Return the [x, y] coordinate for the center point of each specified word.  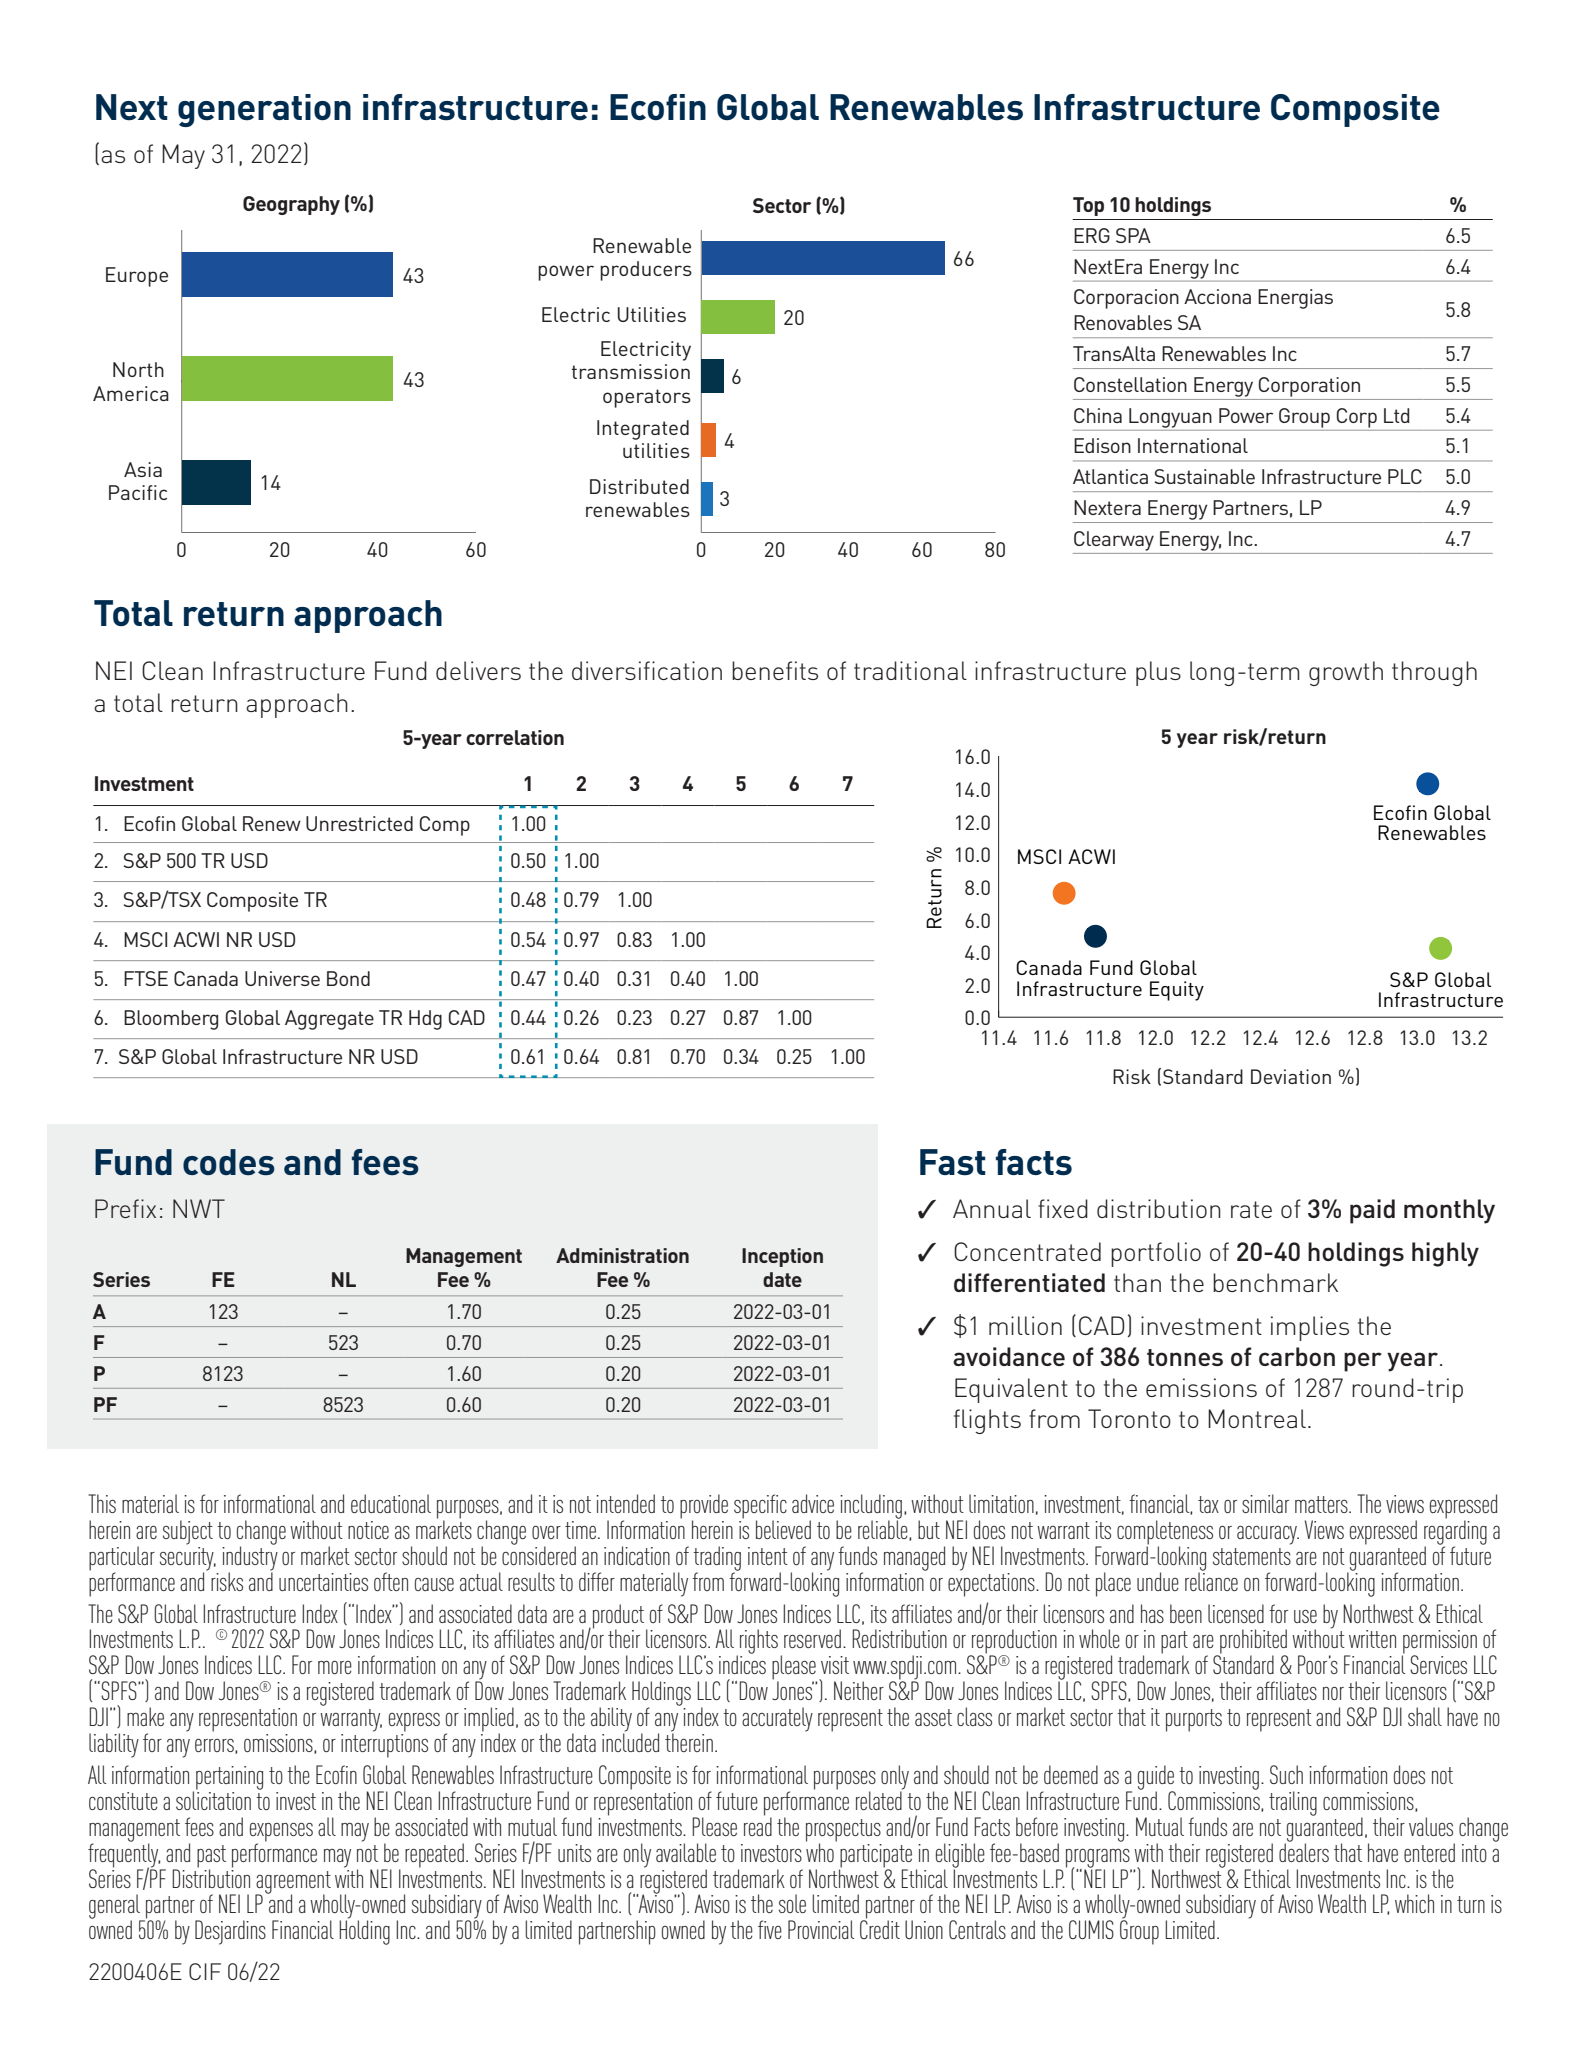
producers [646, 271]
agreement [293, 1883]
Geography [291, 205]
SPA [1133, 235]
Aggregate [329, 1020]
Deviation [1291, 1076]
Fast [953, 1162]
